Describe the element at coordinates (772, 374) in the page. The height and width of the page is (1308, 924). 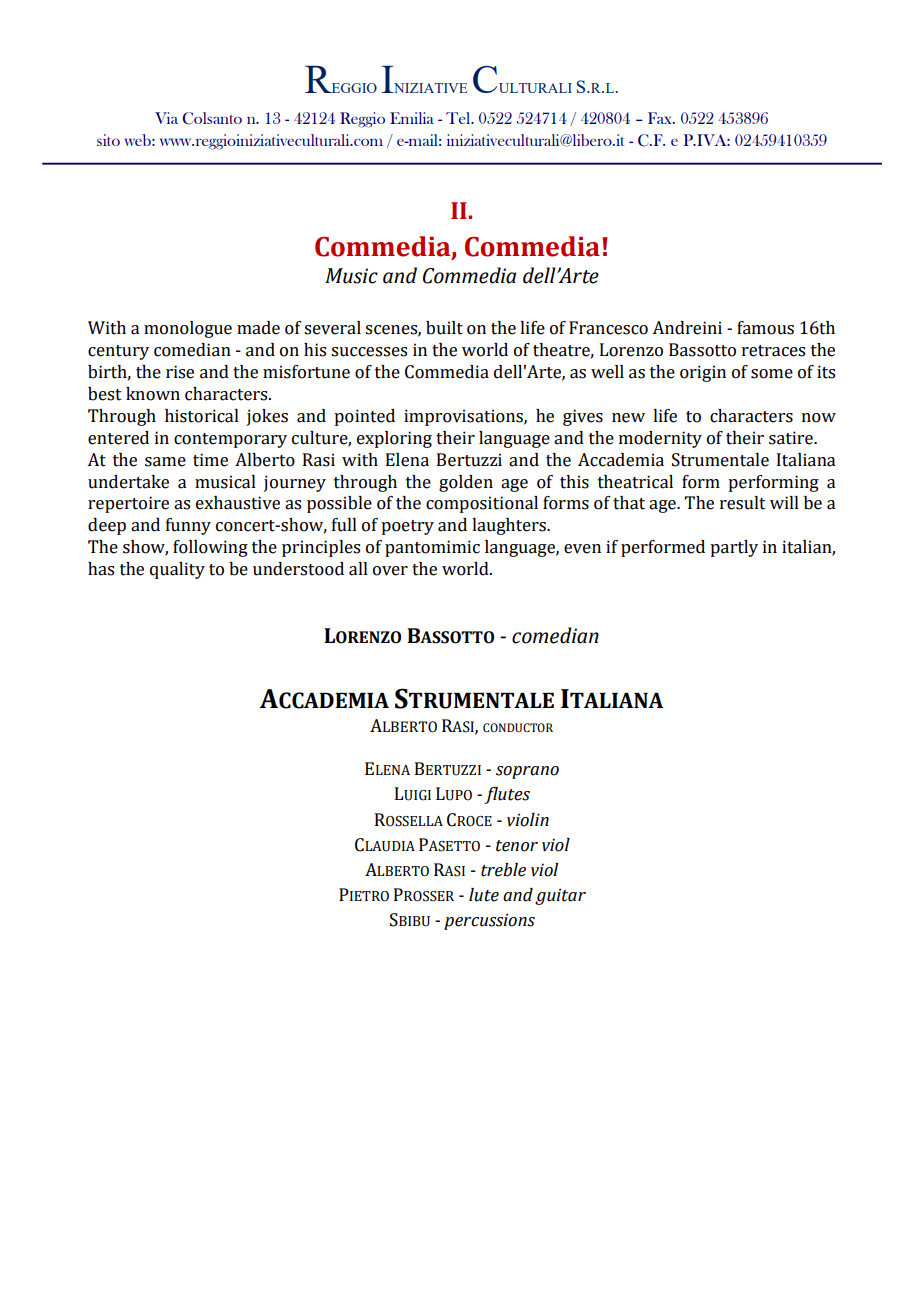
I see `some` at that location.
